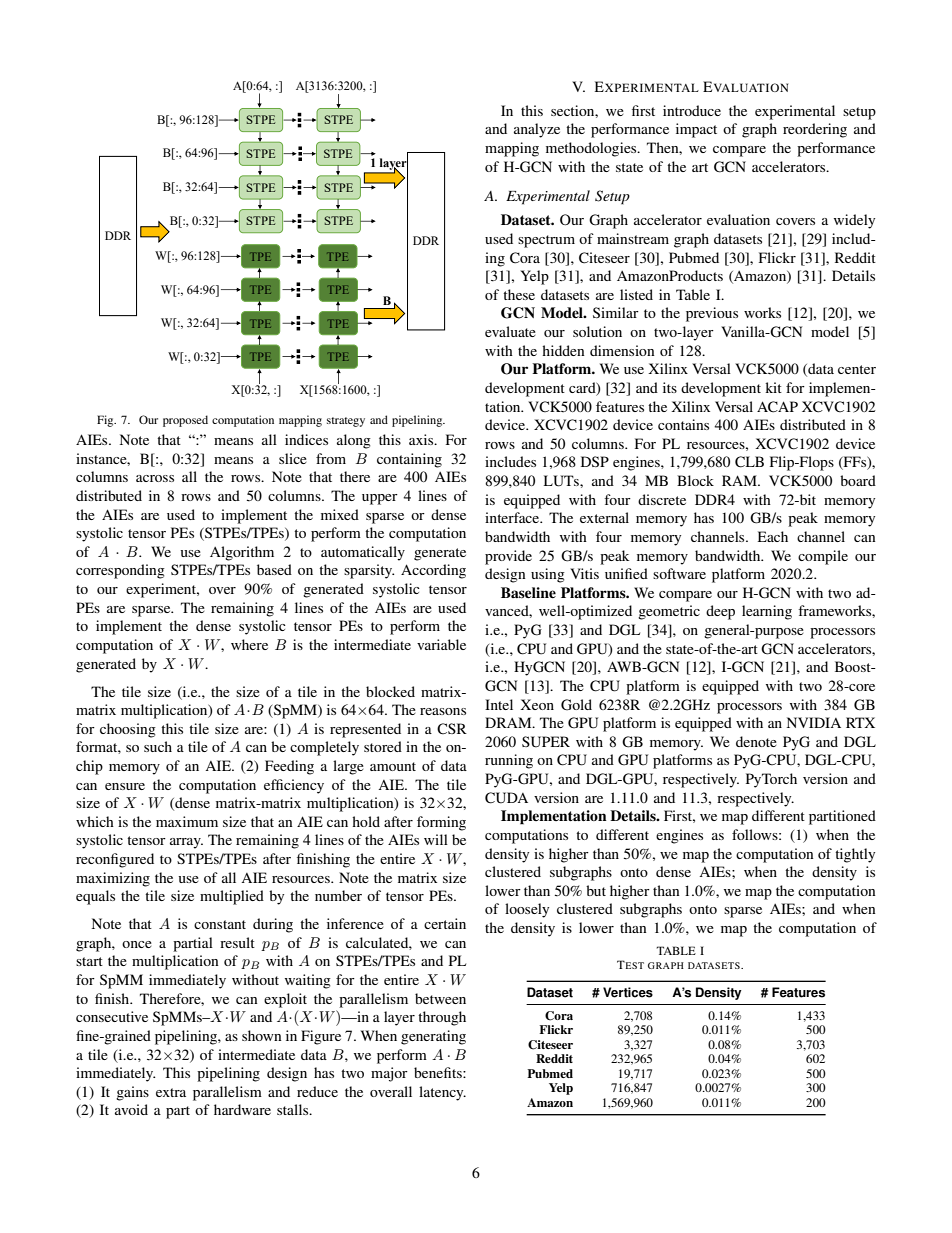 The image size is (952, 1233). What do you see at coordinates (185, 421) in the image?
I see `proposed` at bounding box center [185, 421].
